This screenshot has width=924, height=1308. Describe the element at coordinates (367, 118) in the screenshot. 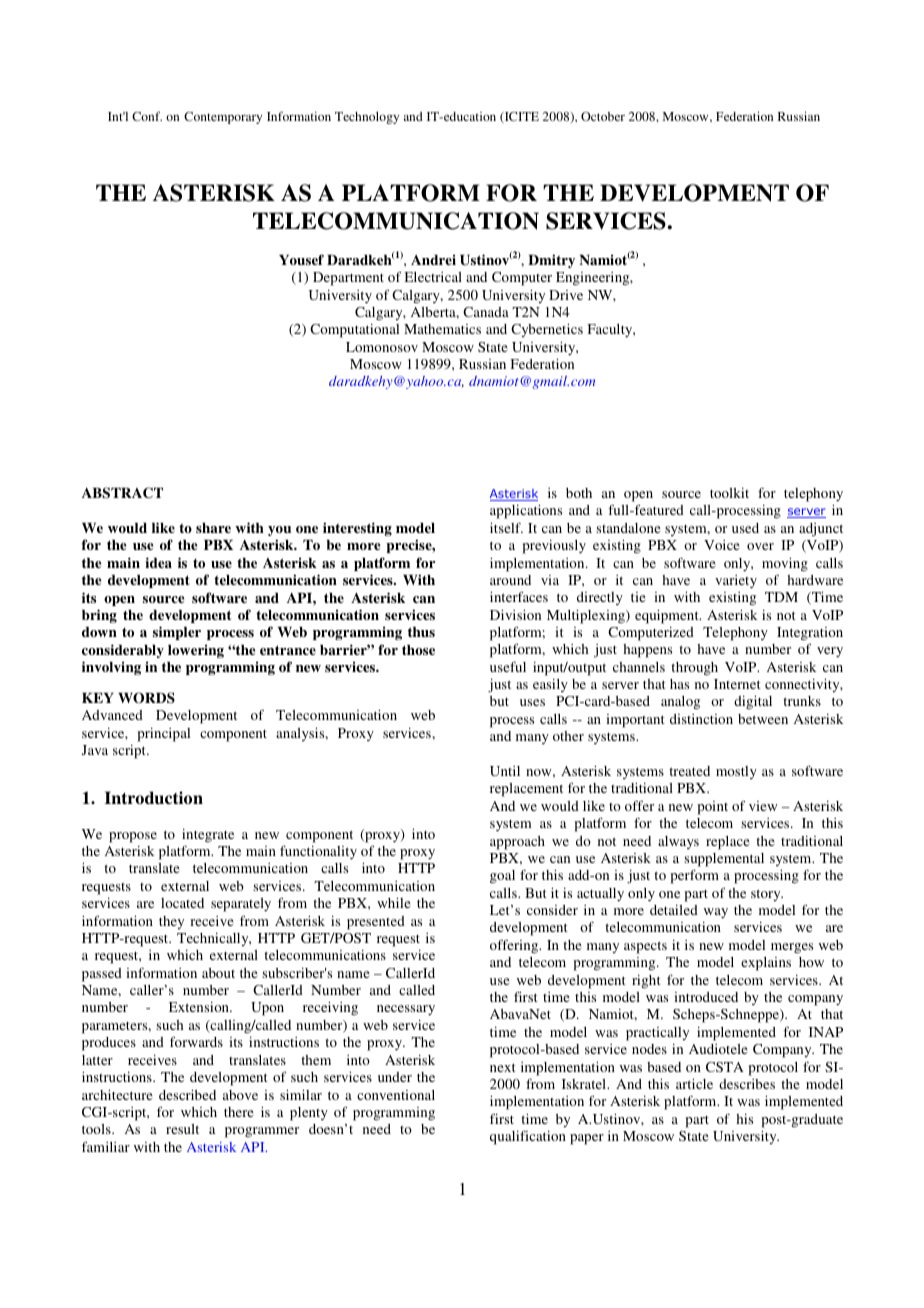

I see `Technology` at that location.
